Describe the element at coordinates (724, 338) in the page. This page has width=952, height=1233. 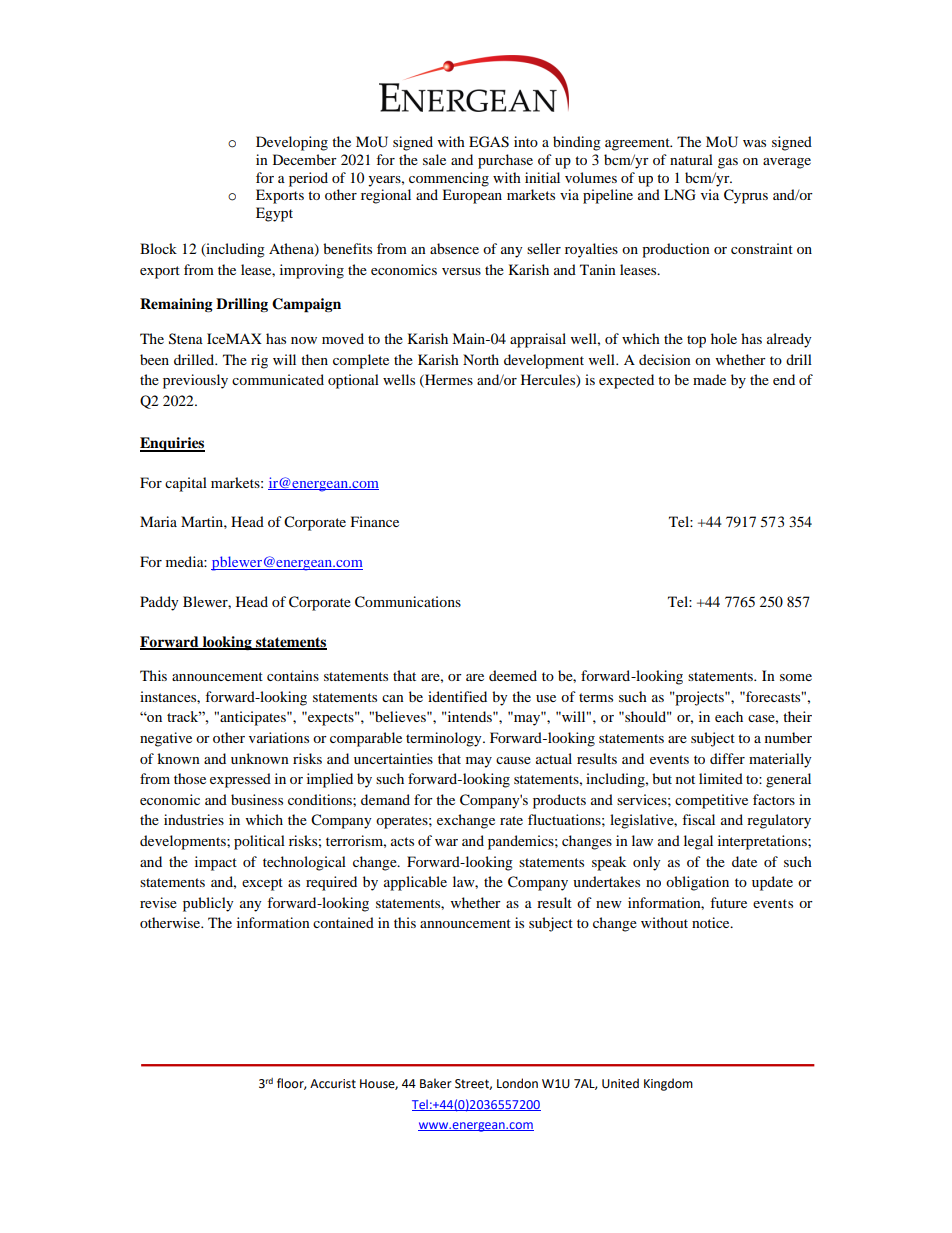
I see `hole` at that location.
